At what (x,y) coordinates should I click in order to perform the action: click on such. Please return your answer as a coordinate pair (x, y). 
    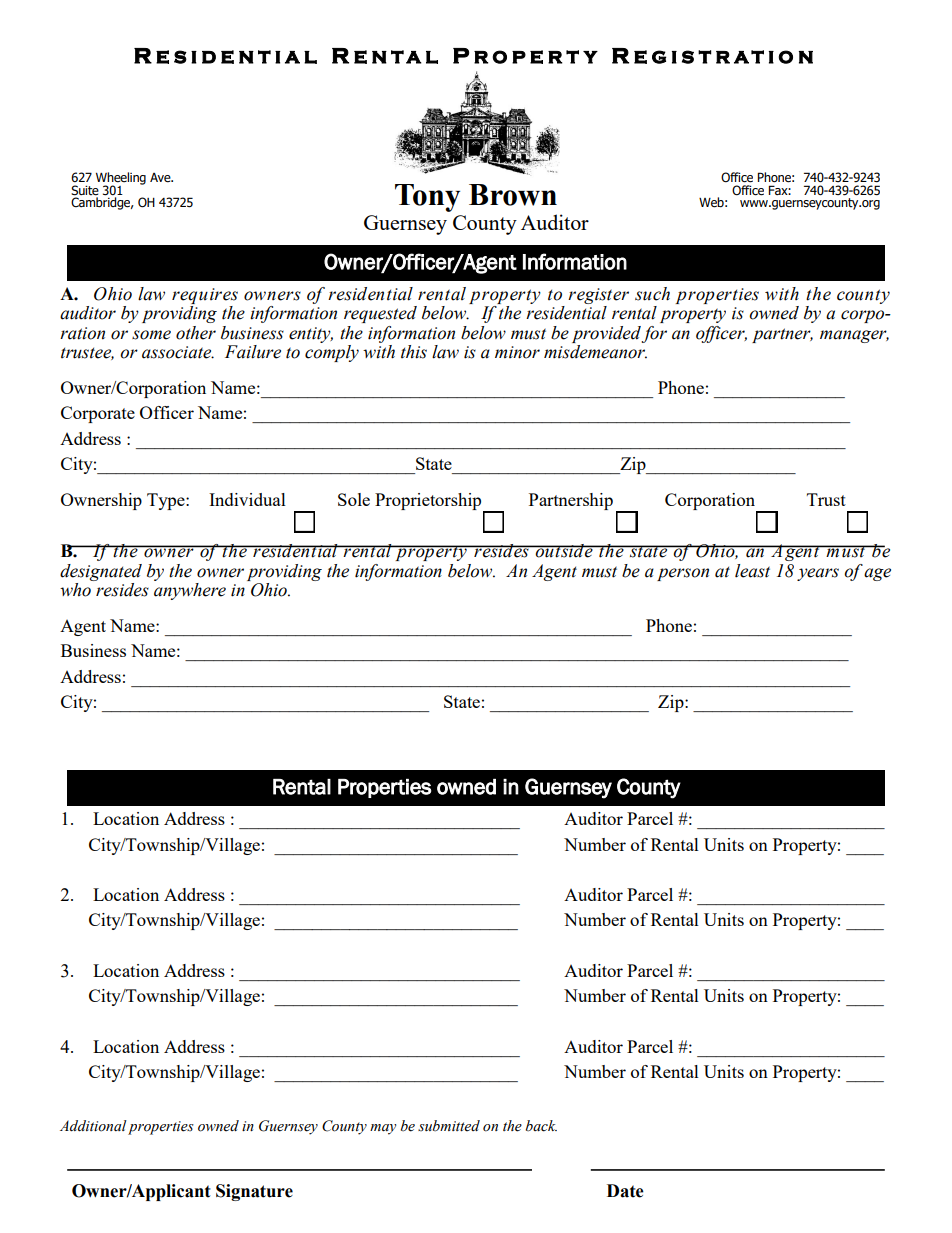
    Looking at the image, I should click on (652, 294).
